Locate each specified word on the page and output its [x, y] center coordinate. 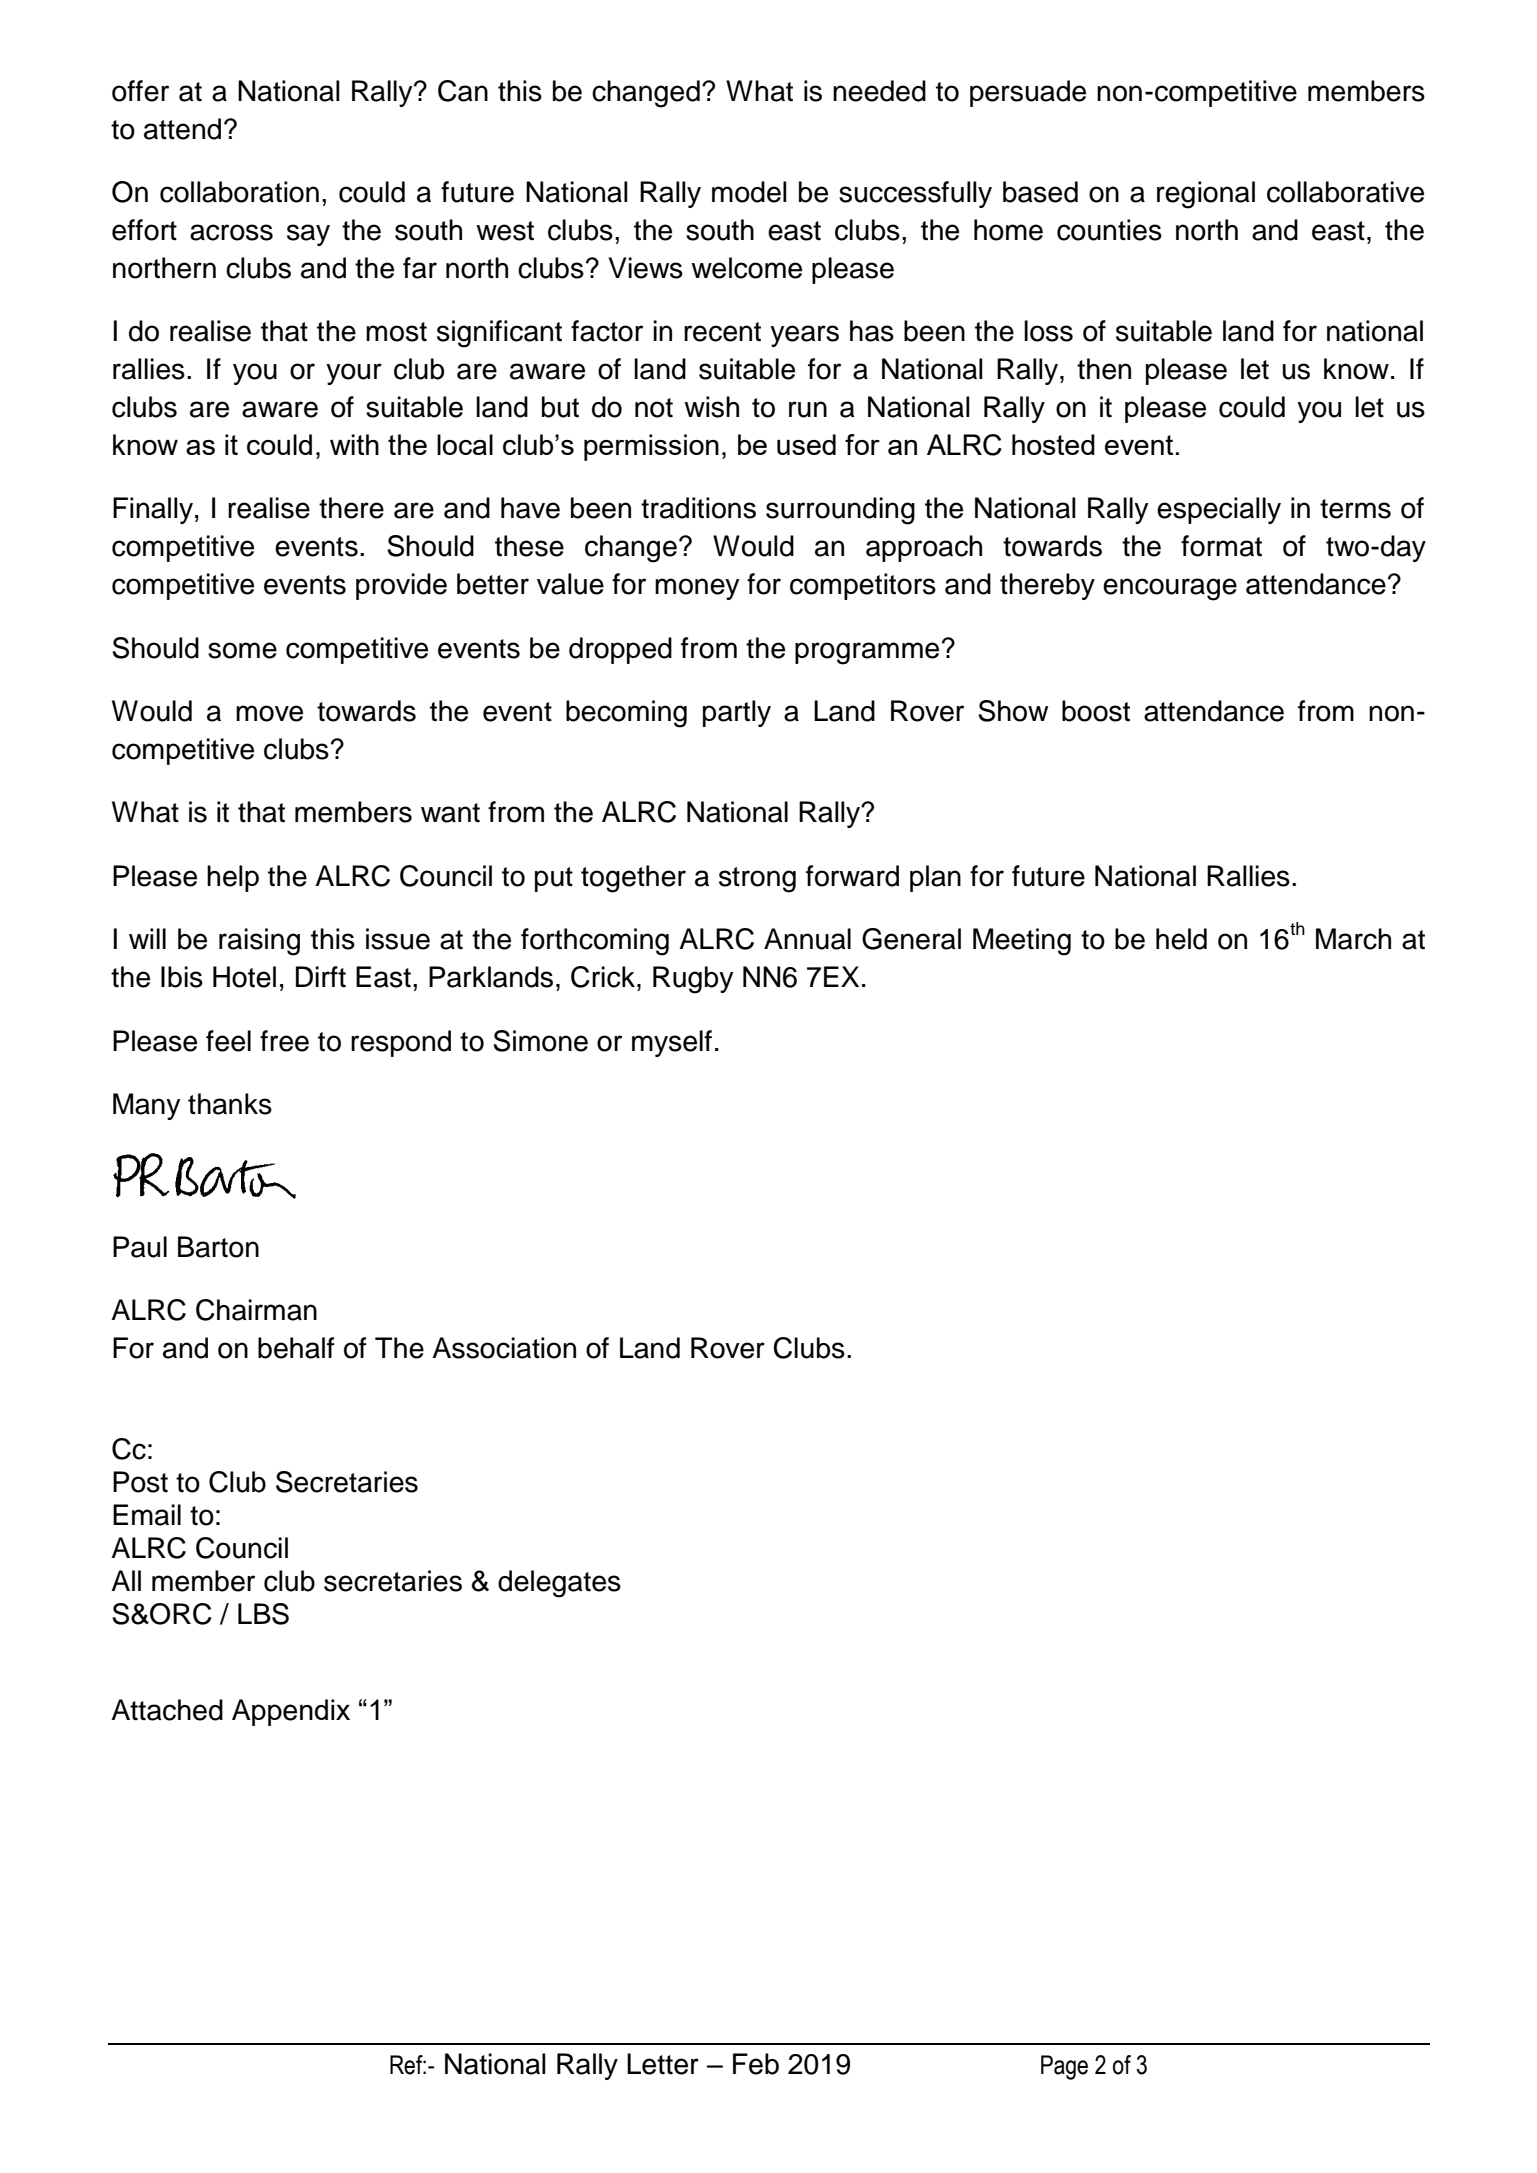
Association [504, 1348]
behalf [296, 1348]
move [269, 713]
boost [1096, 711]
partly [737, 713]
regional [1206, 195]
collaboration [239, 192]
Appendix [291, 1712]
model [749, 192]
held [1181, 939]
